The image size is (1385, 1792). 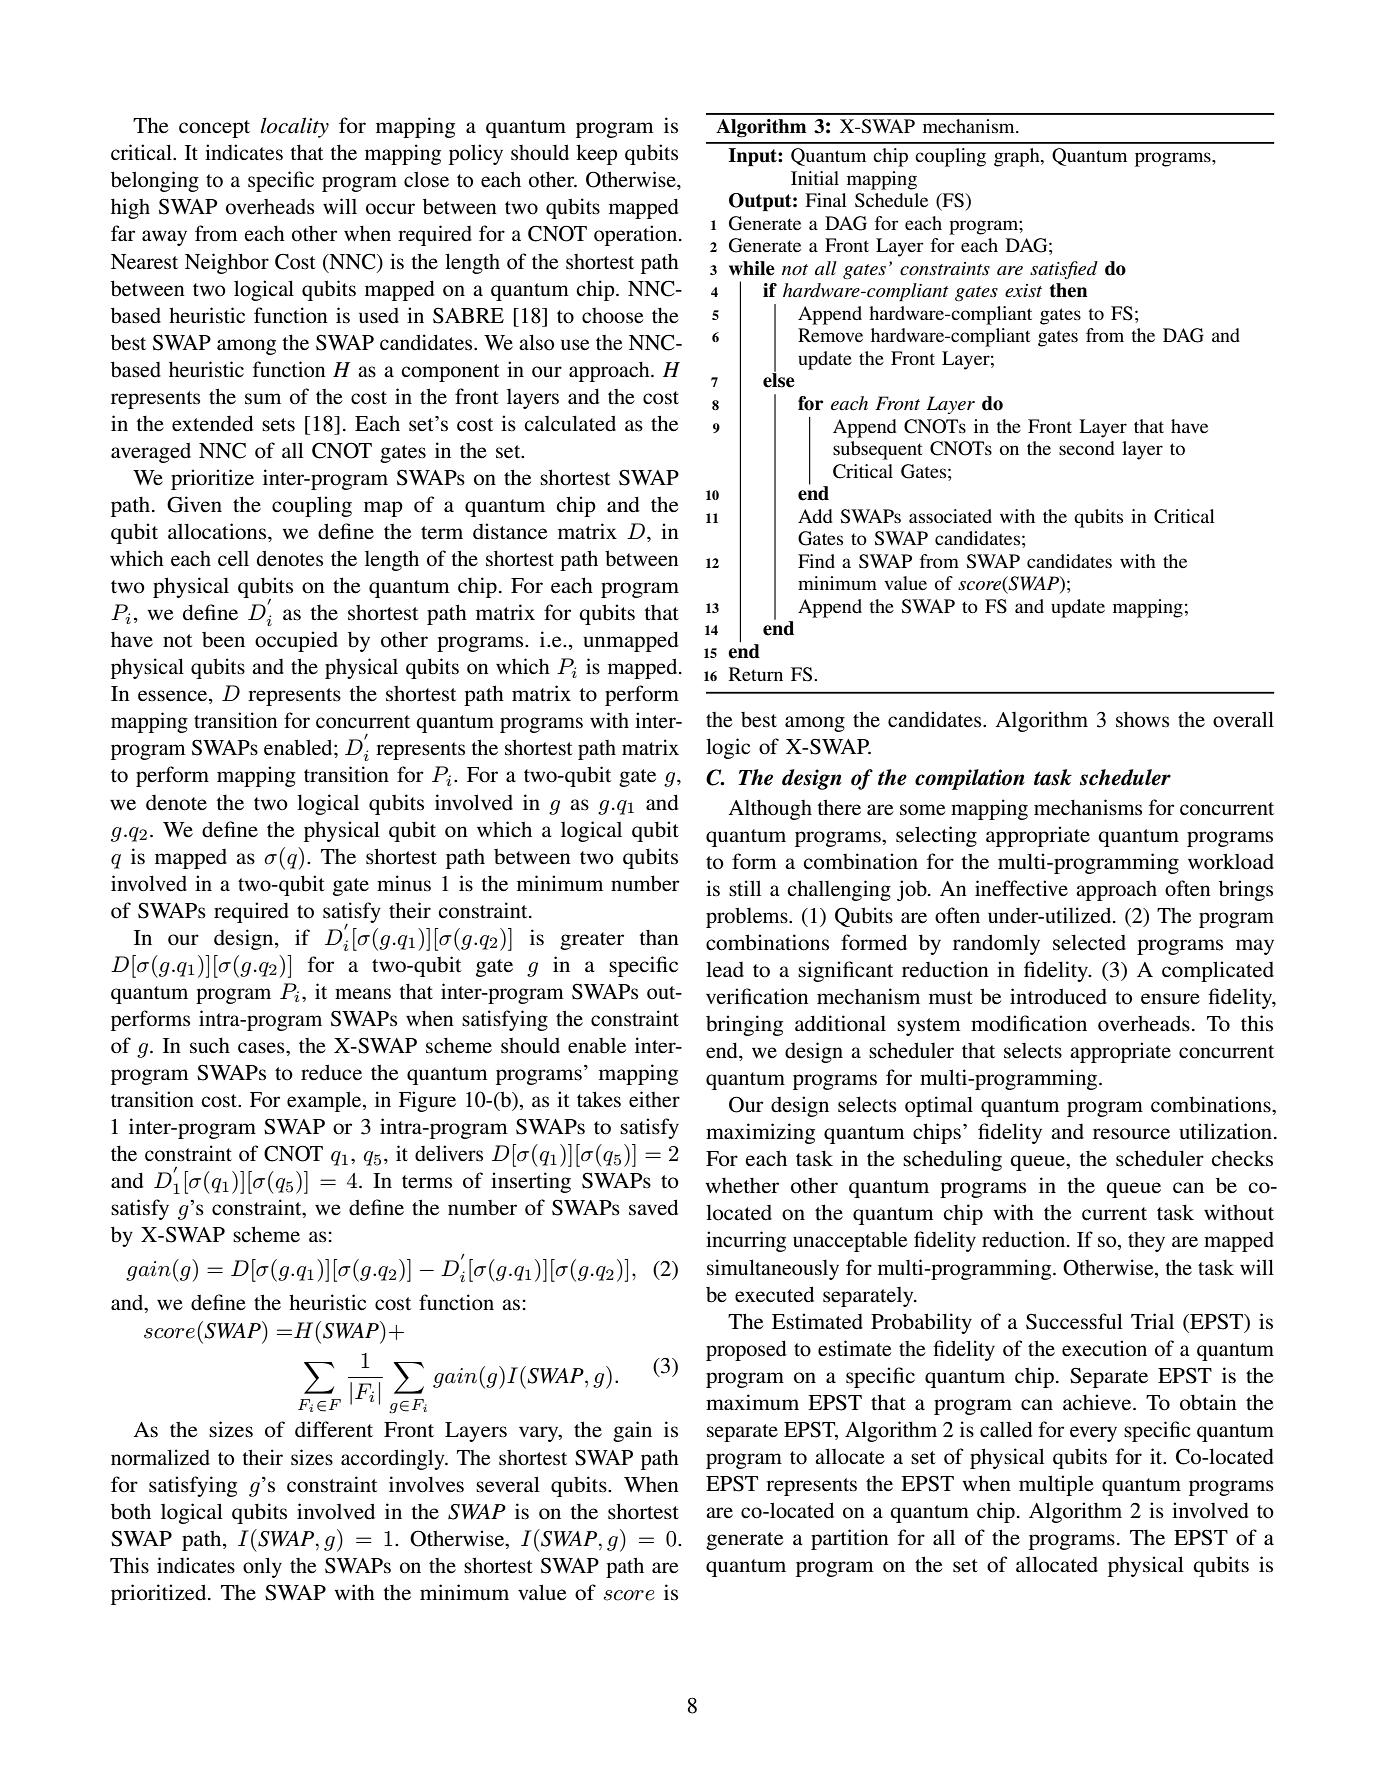 What do you see at coordinates (756, 674) in the page?
I see `Return` at bounding box center [756, 674].
